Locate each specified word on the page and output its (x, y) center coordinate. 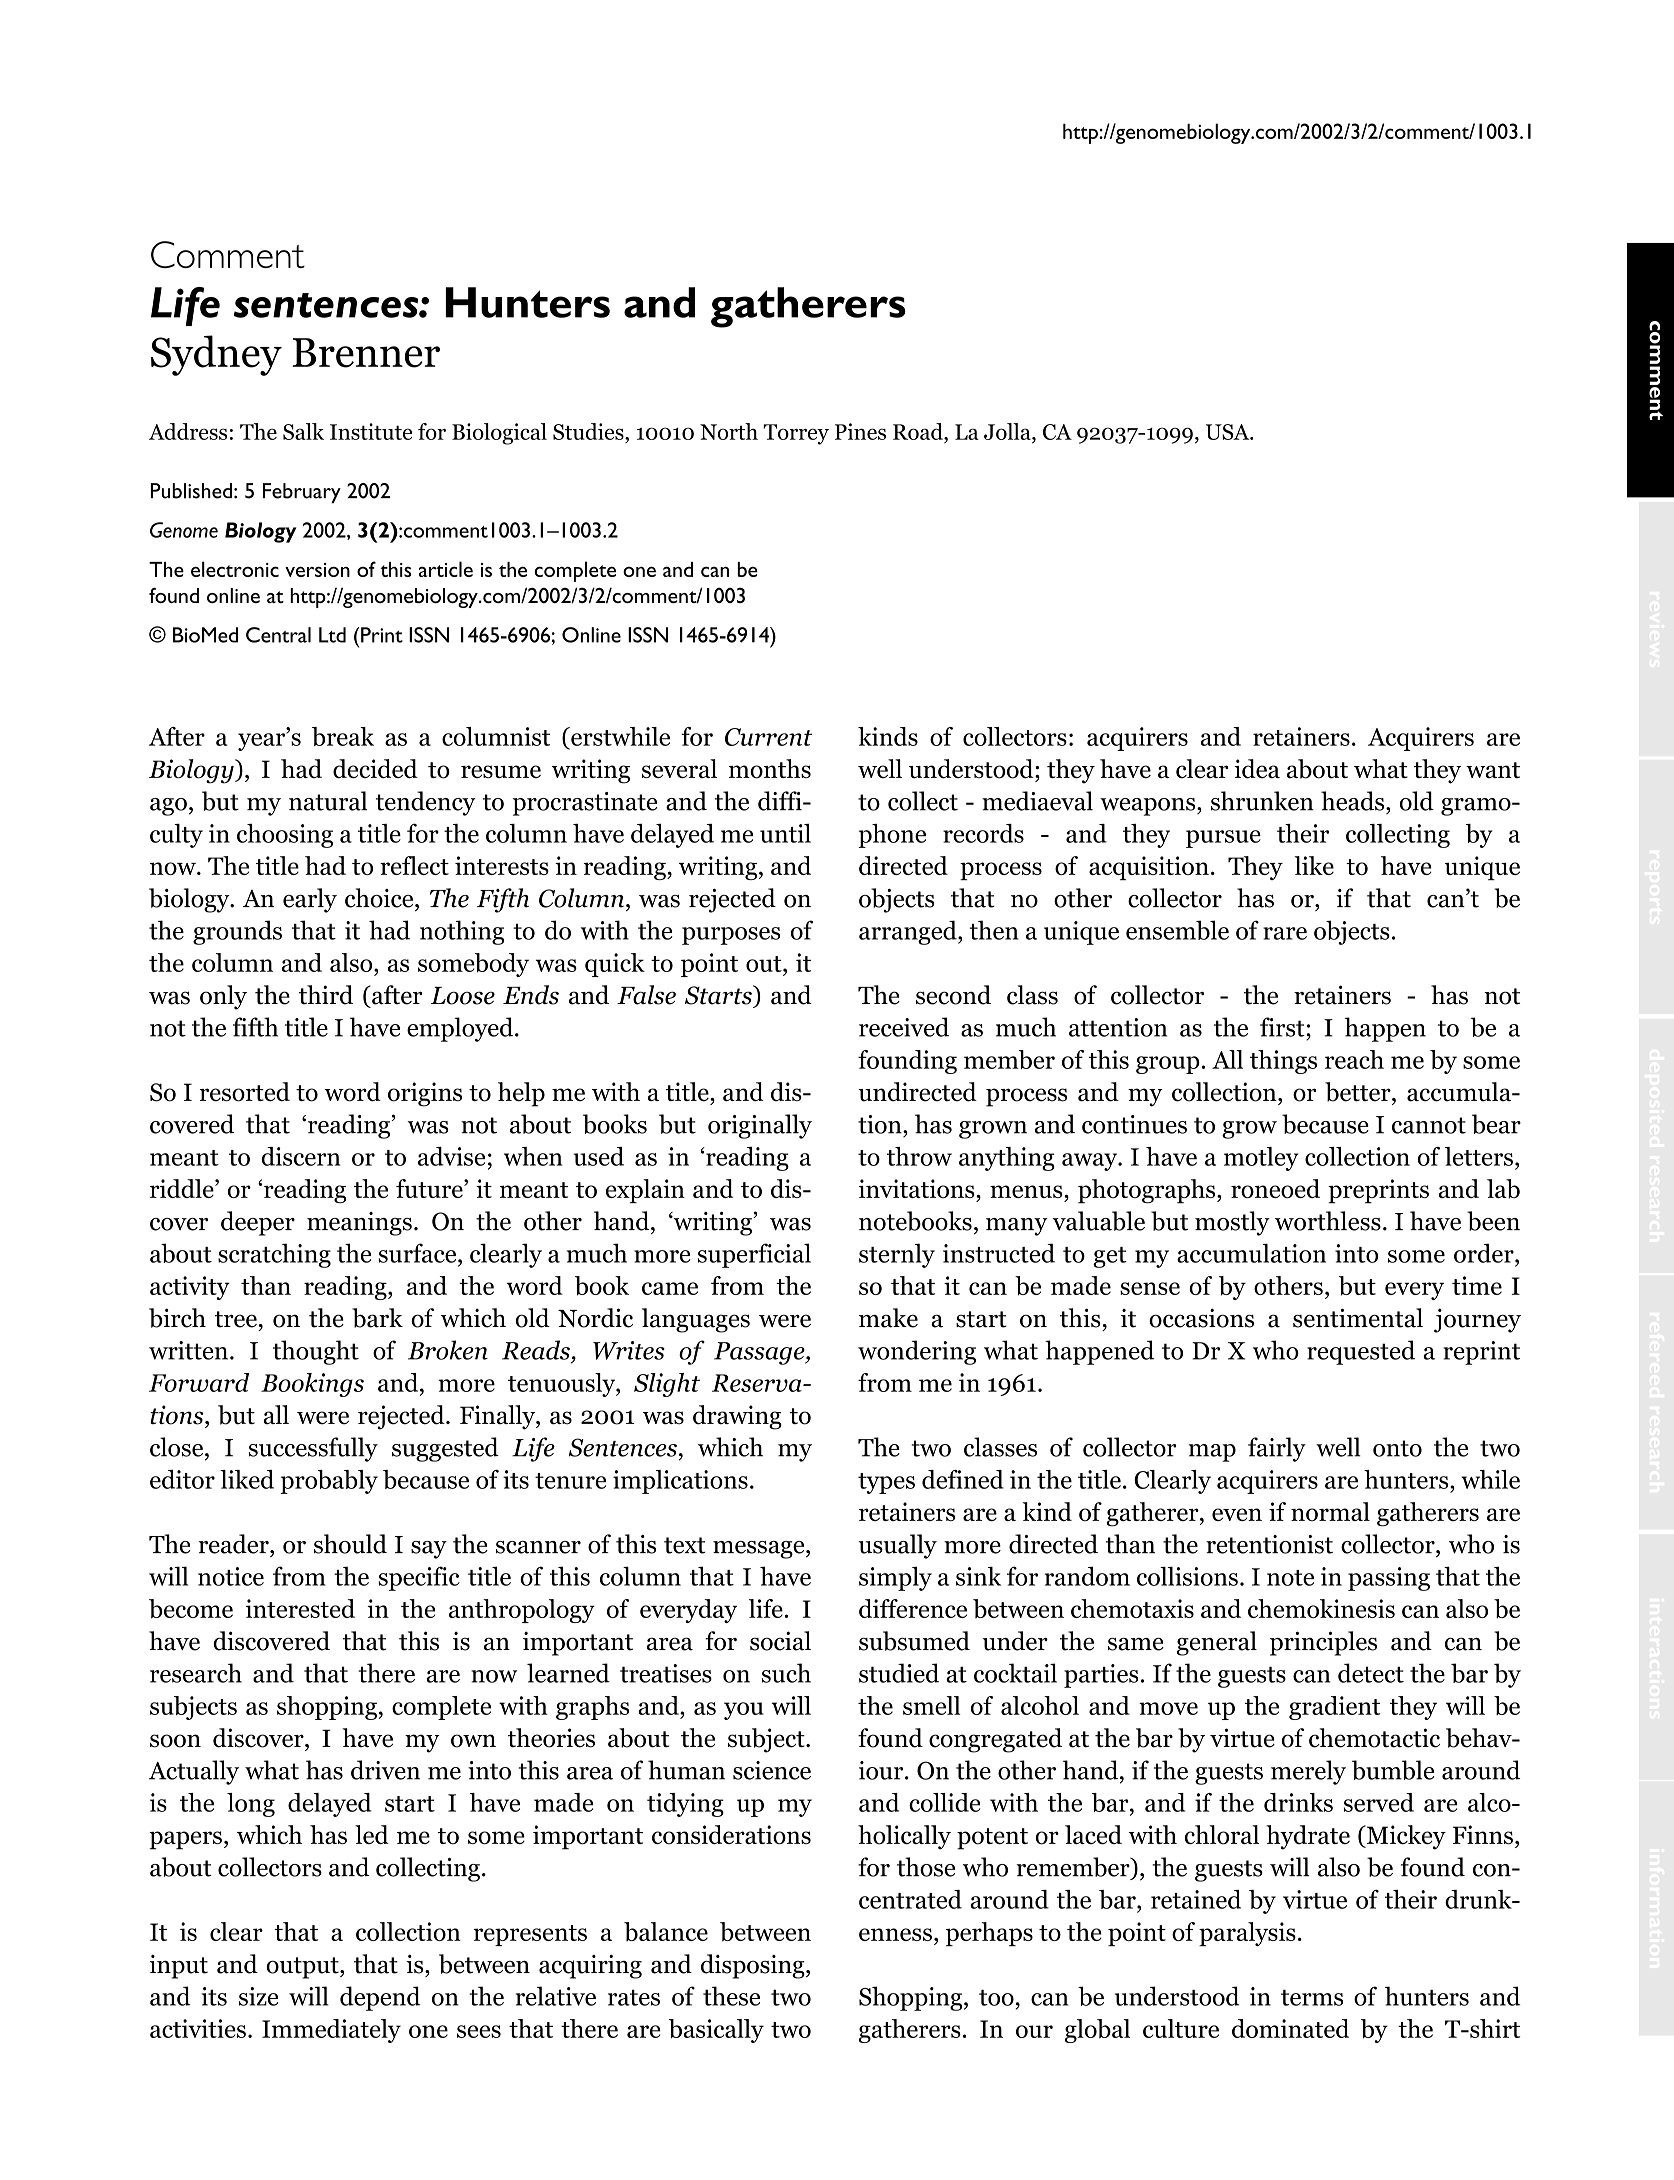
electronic (235, 569)
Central (278, 635)
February (302, 493)
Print (381, 635)
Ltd (332, 635)
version (317, 570)
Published (191, 491)
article (446, 569)
